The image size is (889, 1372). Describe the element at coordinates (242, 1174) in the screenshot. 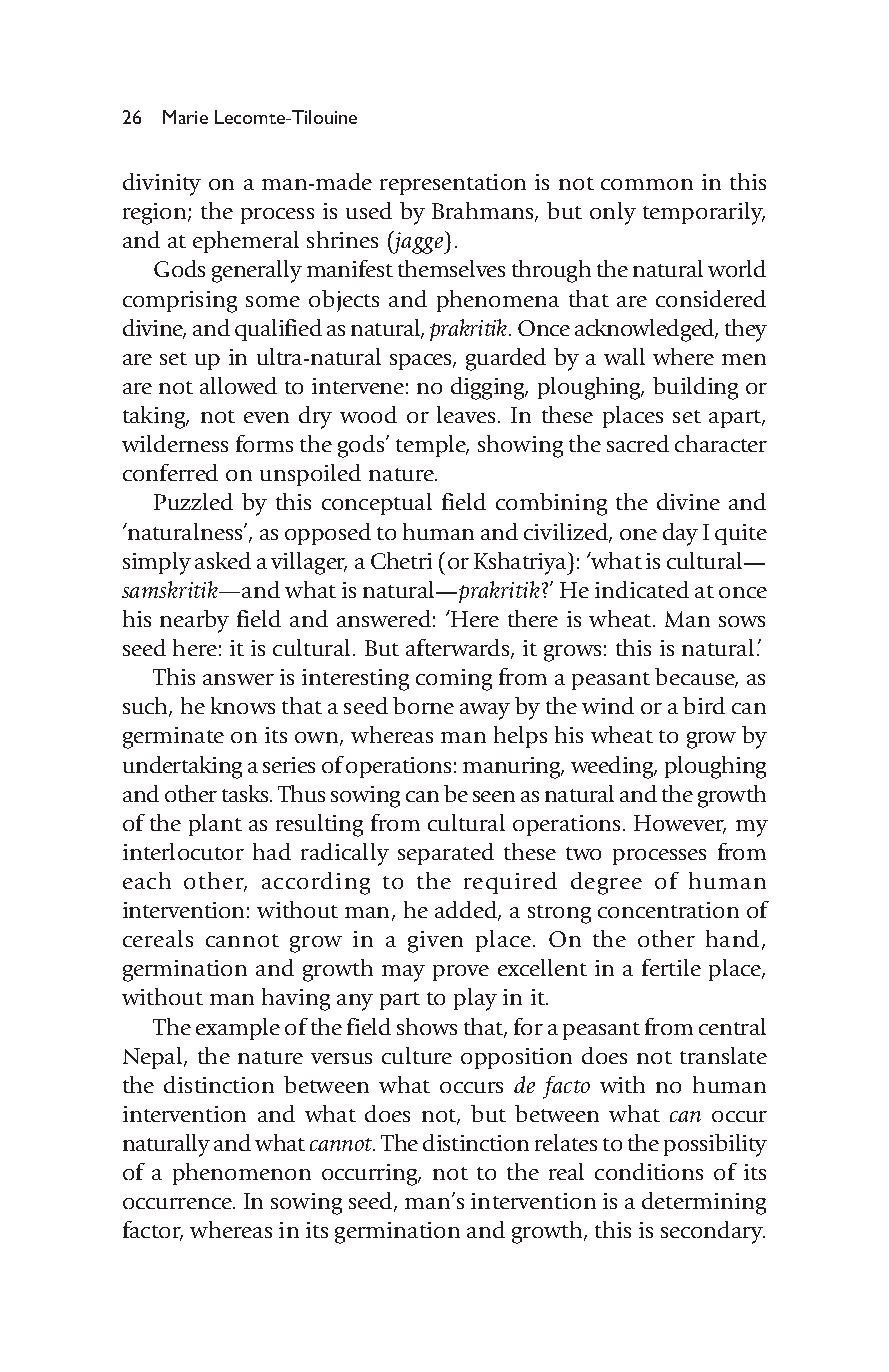

I see `phenomenon` at that location.
